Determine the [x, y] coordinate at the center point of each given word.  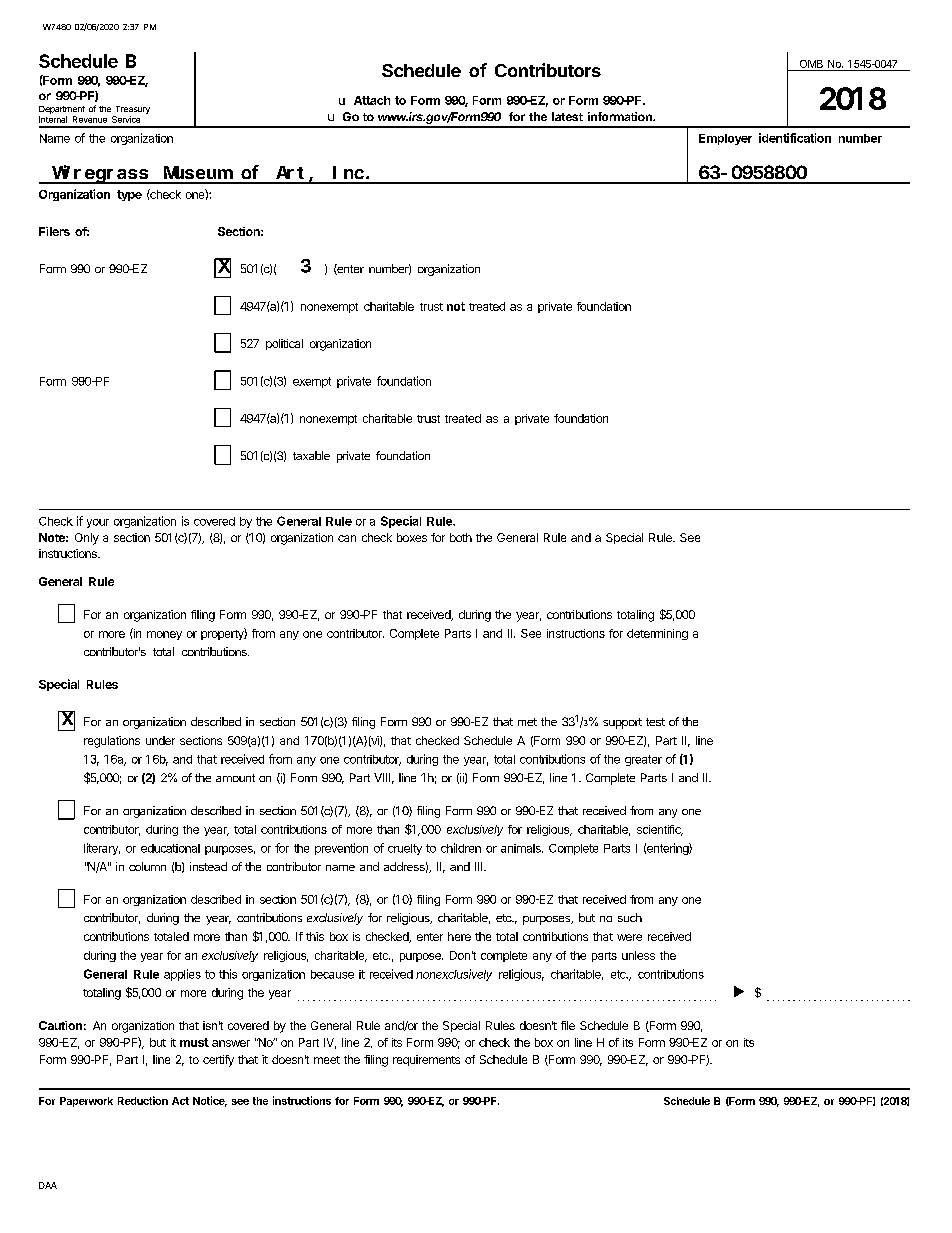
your [98, 523]
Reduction [143, 1100]
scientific [660, 830]
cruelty [405, 849]
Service [126, 119]
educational [170, 848]
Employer [725, 139]
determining [657, 634]
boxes [412, 537]
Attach [372, 100]
